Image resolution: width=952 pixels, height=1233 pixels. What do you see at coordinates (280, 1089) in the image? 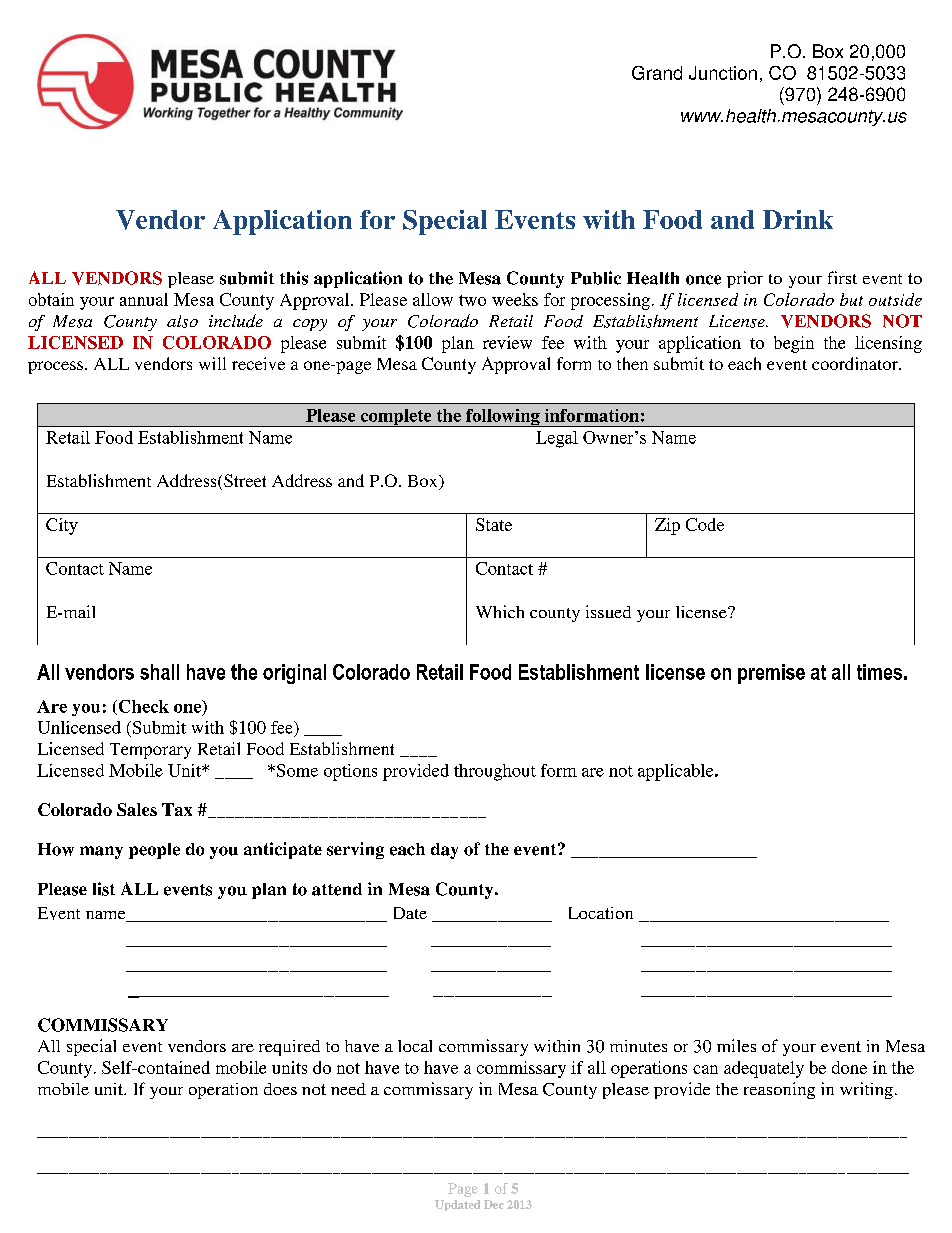
I see `does` at bounding box center [280, 1089].
